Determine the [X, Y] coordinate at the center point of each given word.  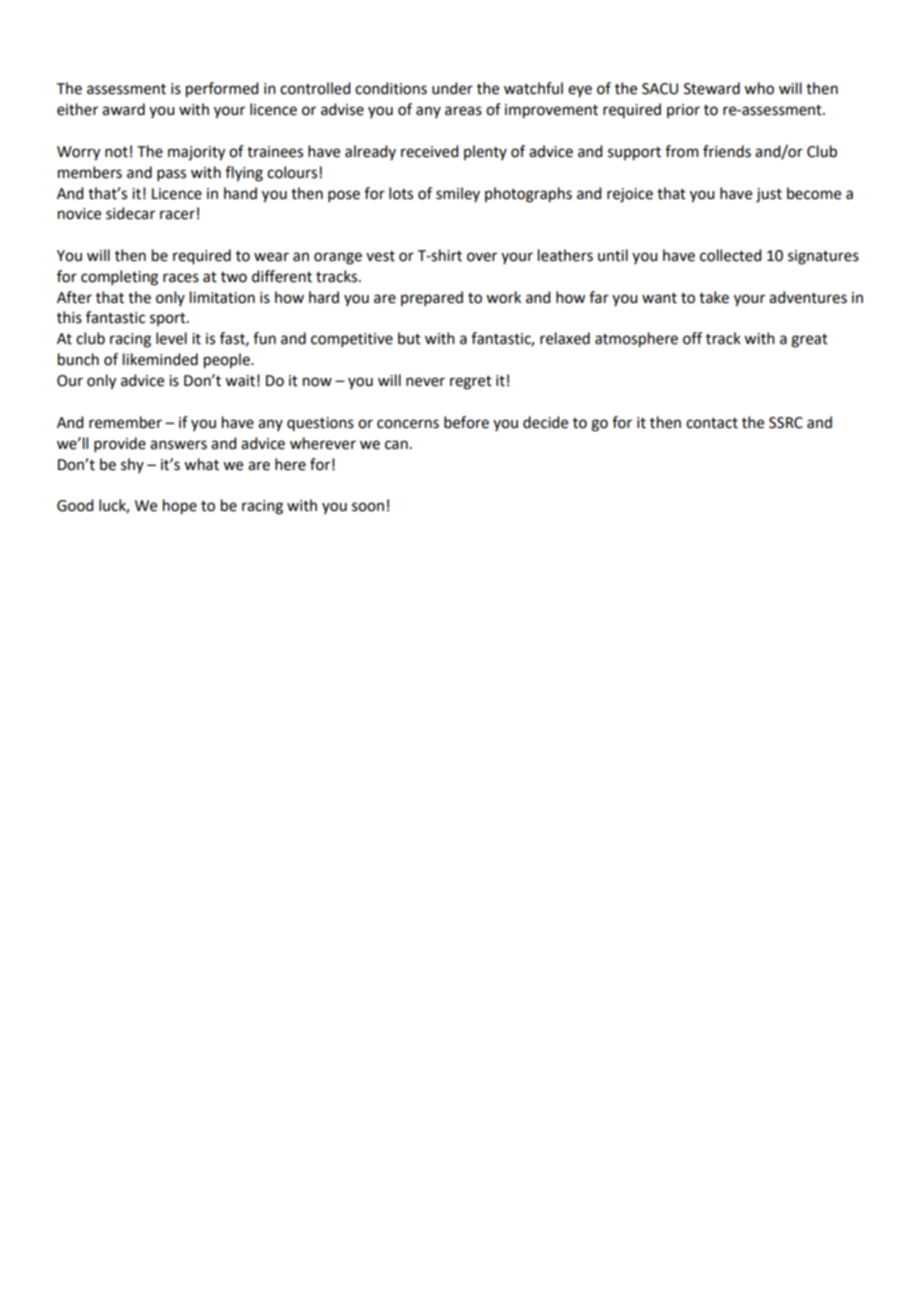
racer [177, 215]
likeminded [160, 359]
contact [712, 423]
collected [730, 255]
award [123, 109]
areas [463, 111]
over [482, 257]
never [425, 382]
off [692, 338]
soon [368, 507]
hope [180, 507]
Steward [712, 88]
